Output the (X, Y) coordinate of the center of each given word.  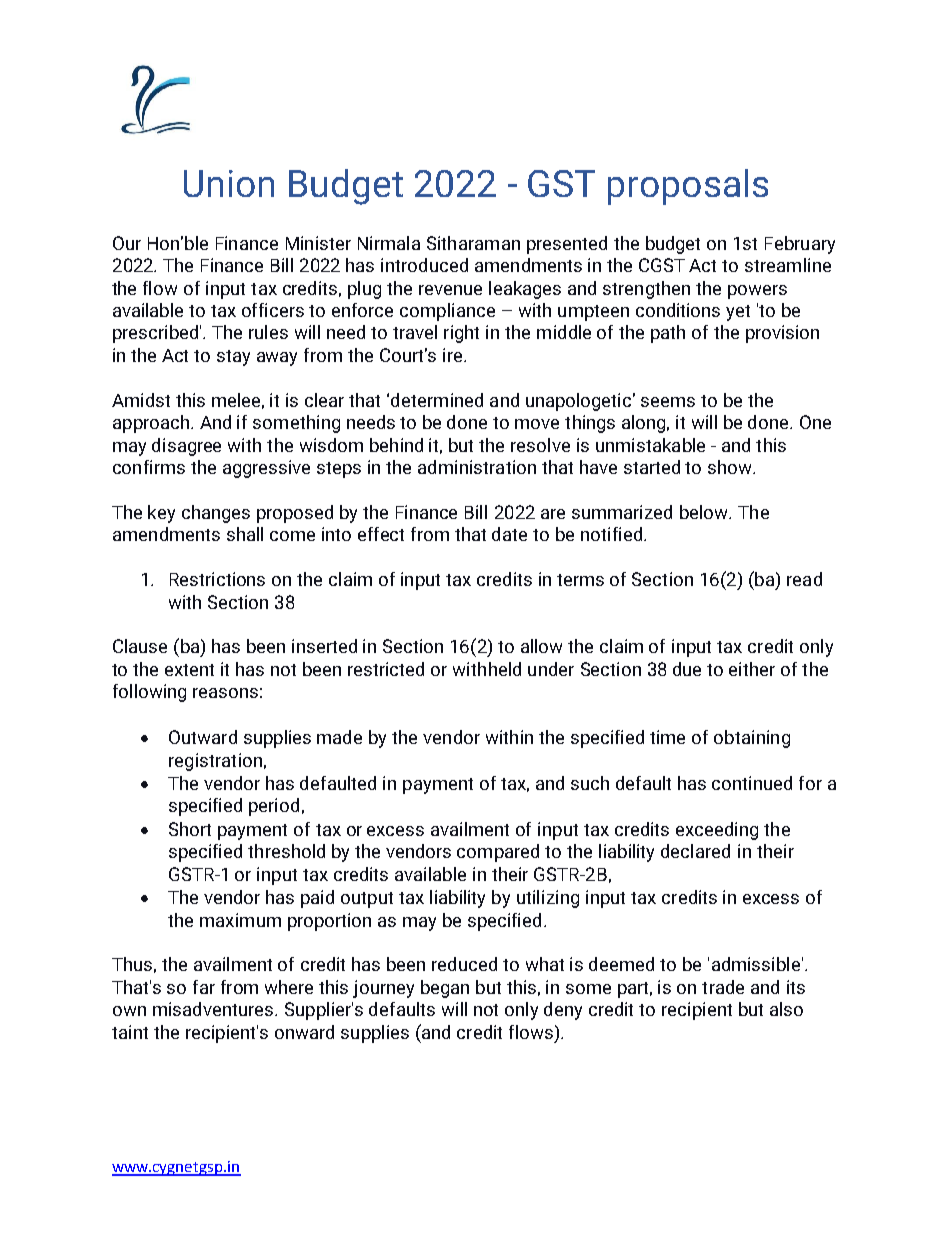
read (804, 579)
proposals (688, 187)
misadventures (214, 1009)
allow (541, 646)
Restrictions (217, 579)
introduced (424, 265)
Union (229, 183)
